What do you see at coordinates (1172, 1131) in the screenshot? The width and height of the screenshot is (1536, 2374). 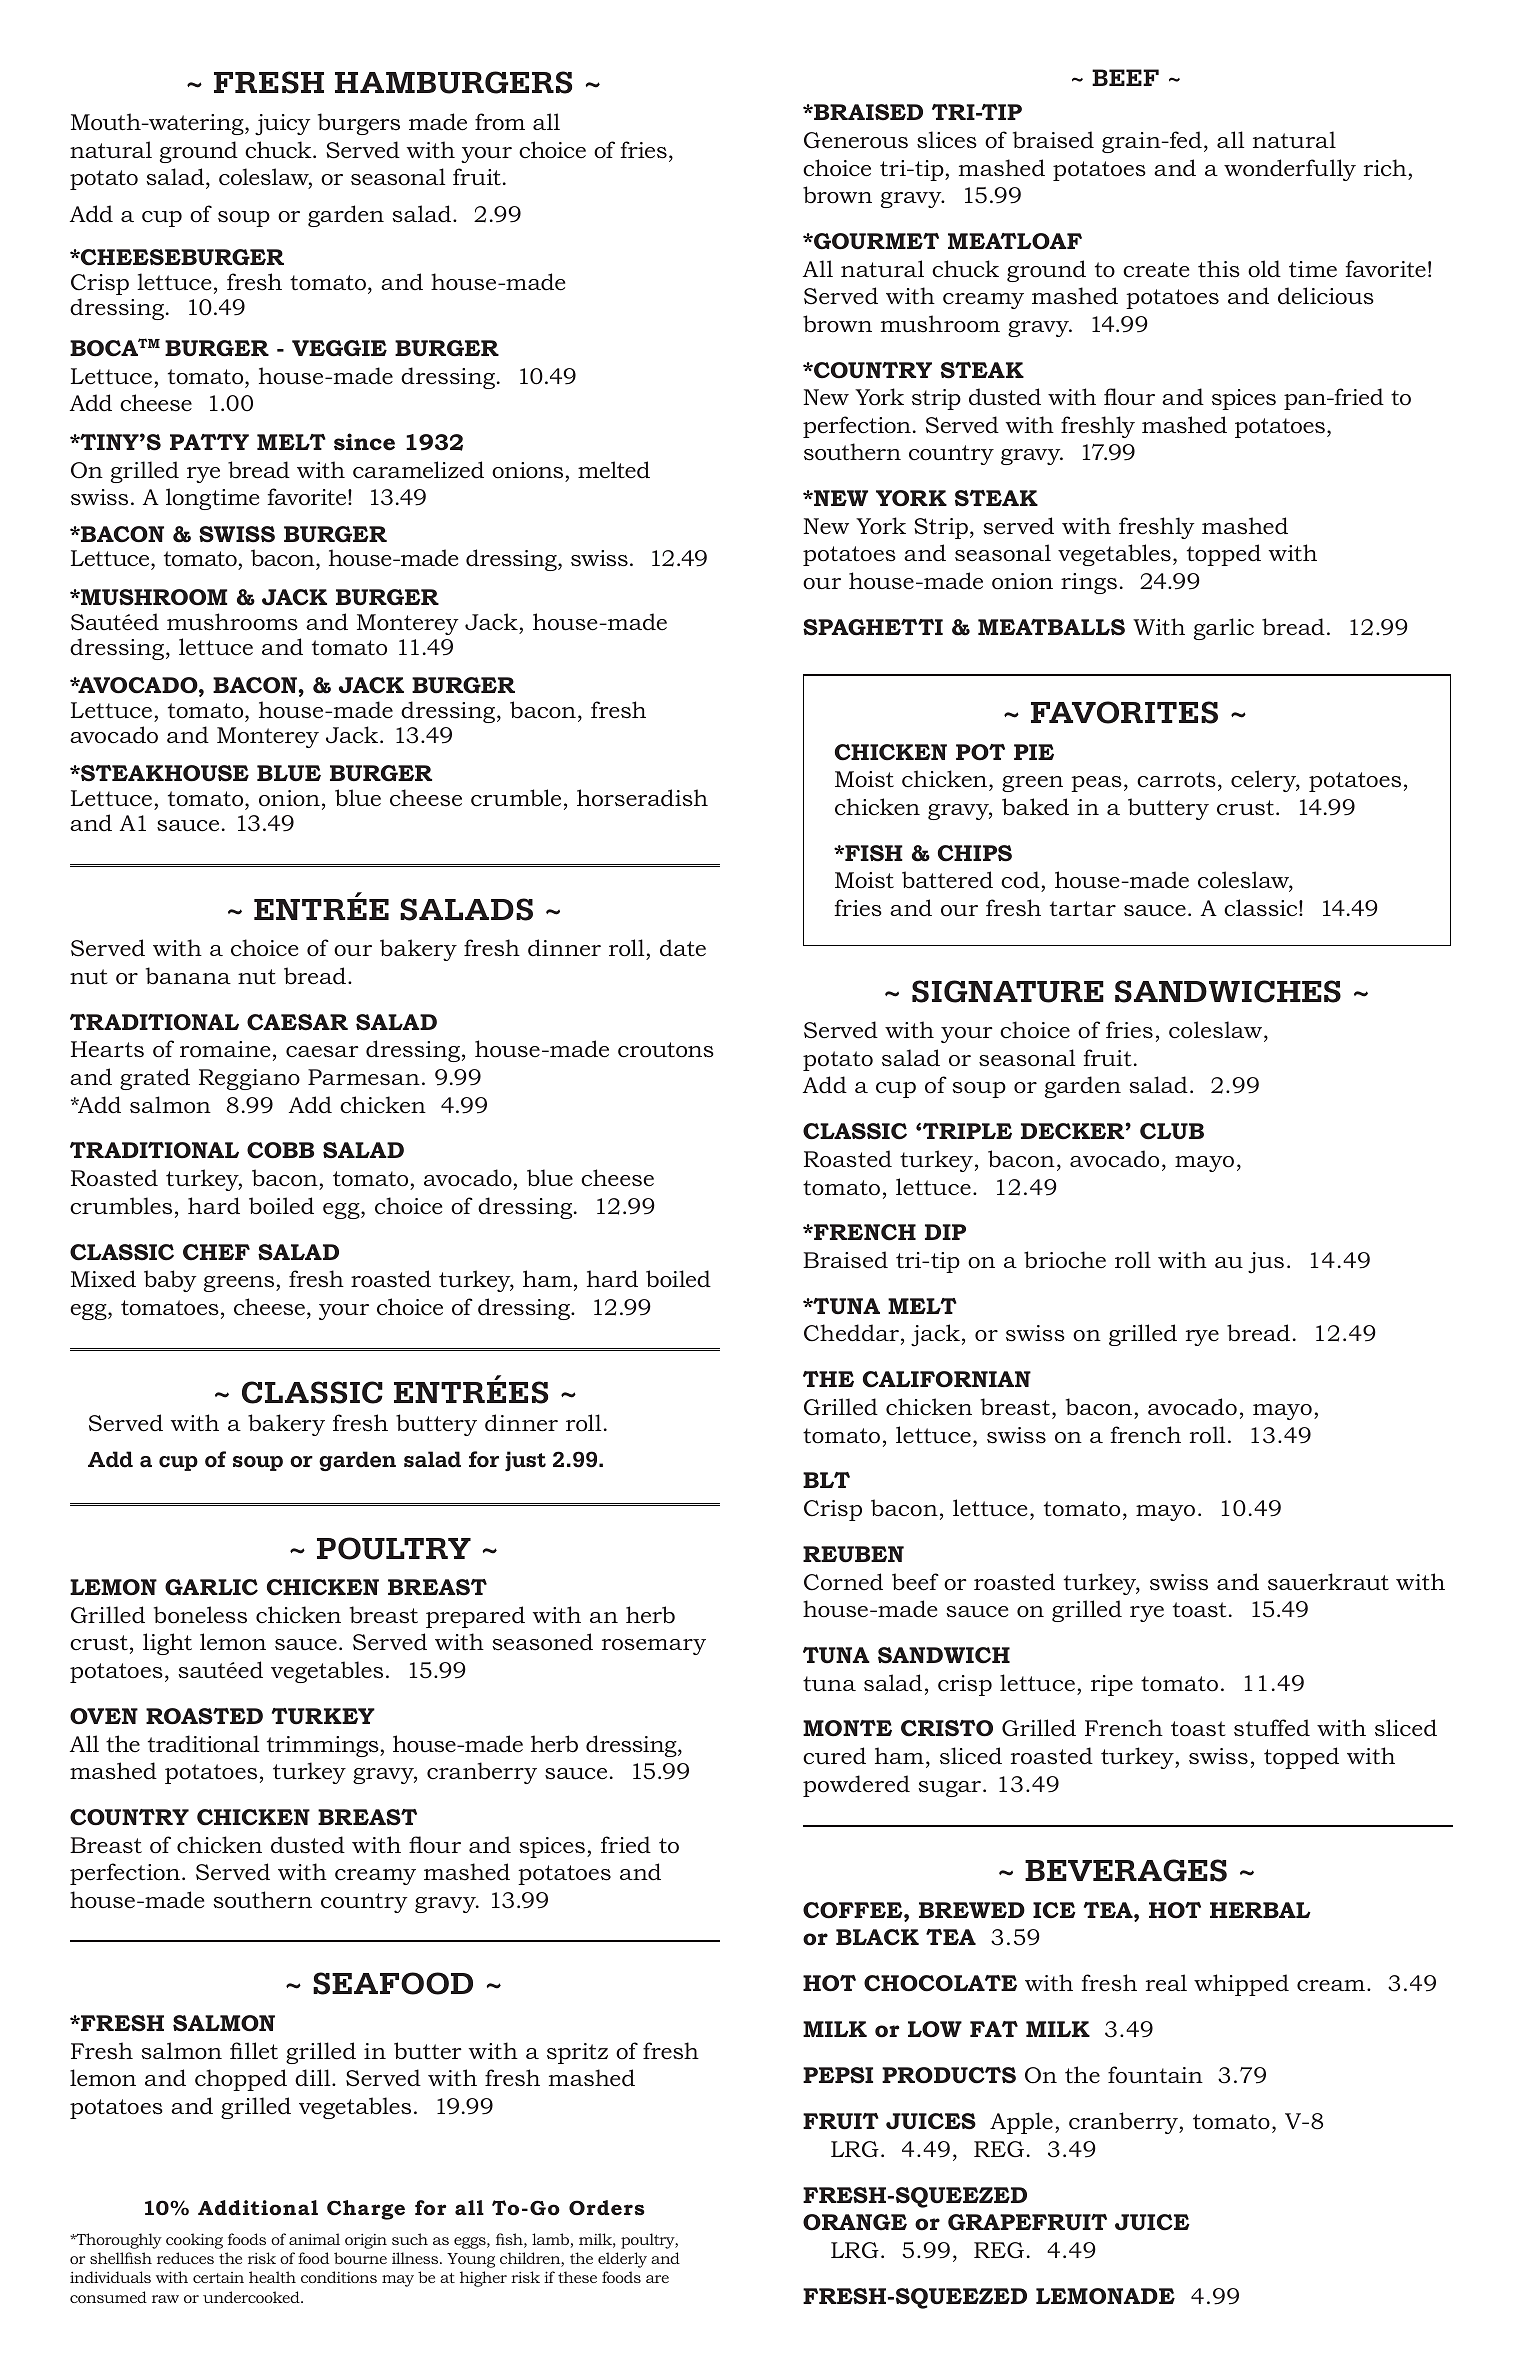 I see `CLUB` at bounding box center [1172, 1131].
